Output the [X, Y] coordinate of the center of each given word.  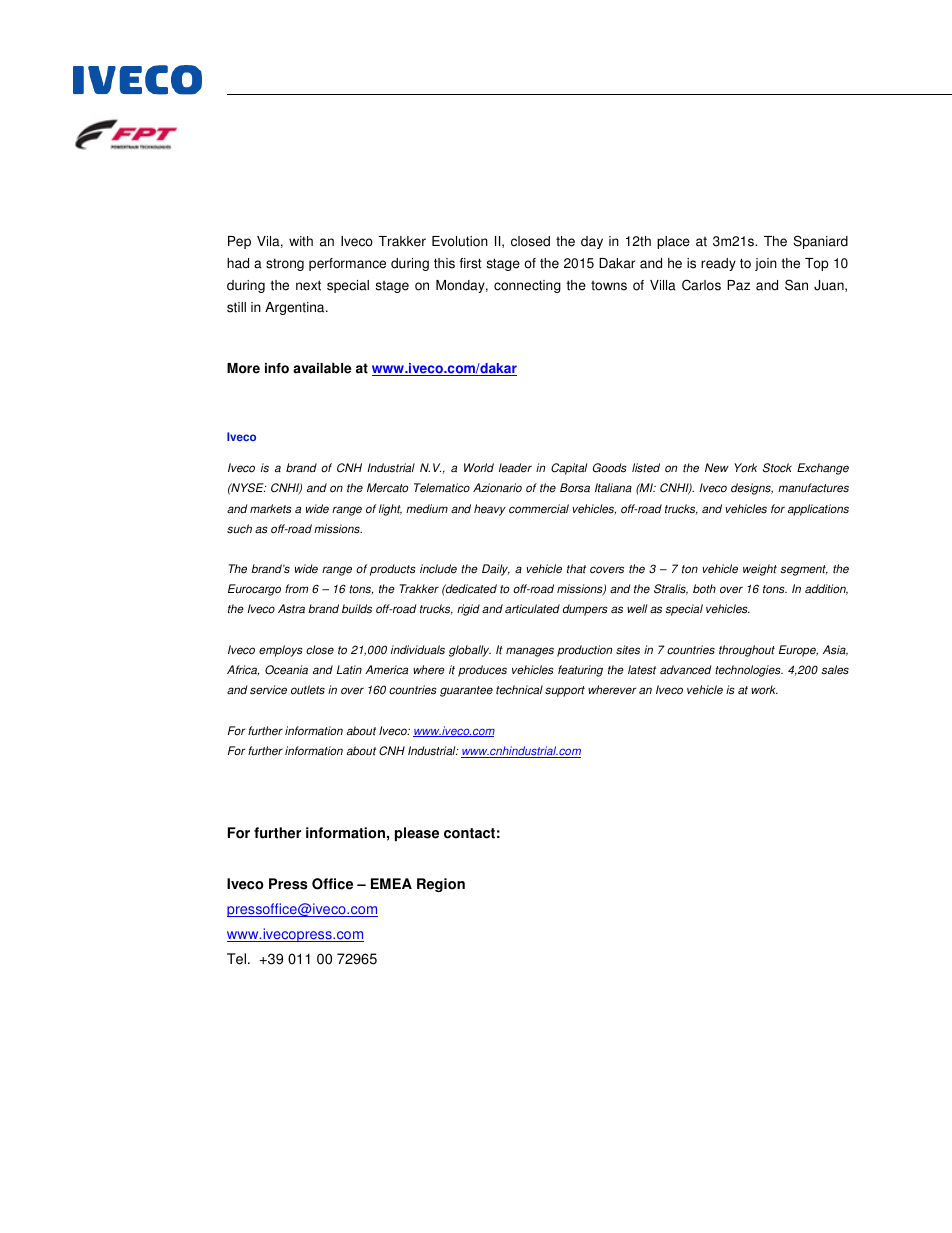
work [764, 690]
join [766, 264]
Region [441, 885]
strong [285, 264]
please [417, 834]
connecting [527, 286]
